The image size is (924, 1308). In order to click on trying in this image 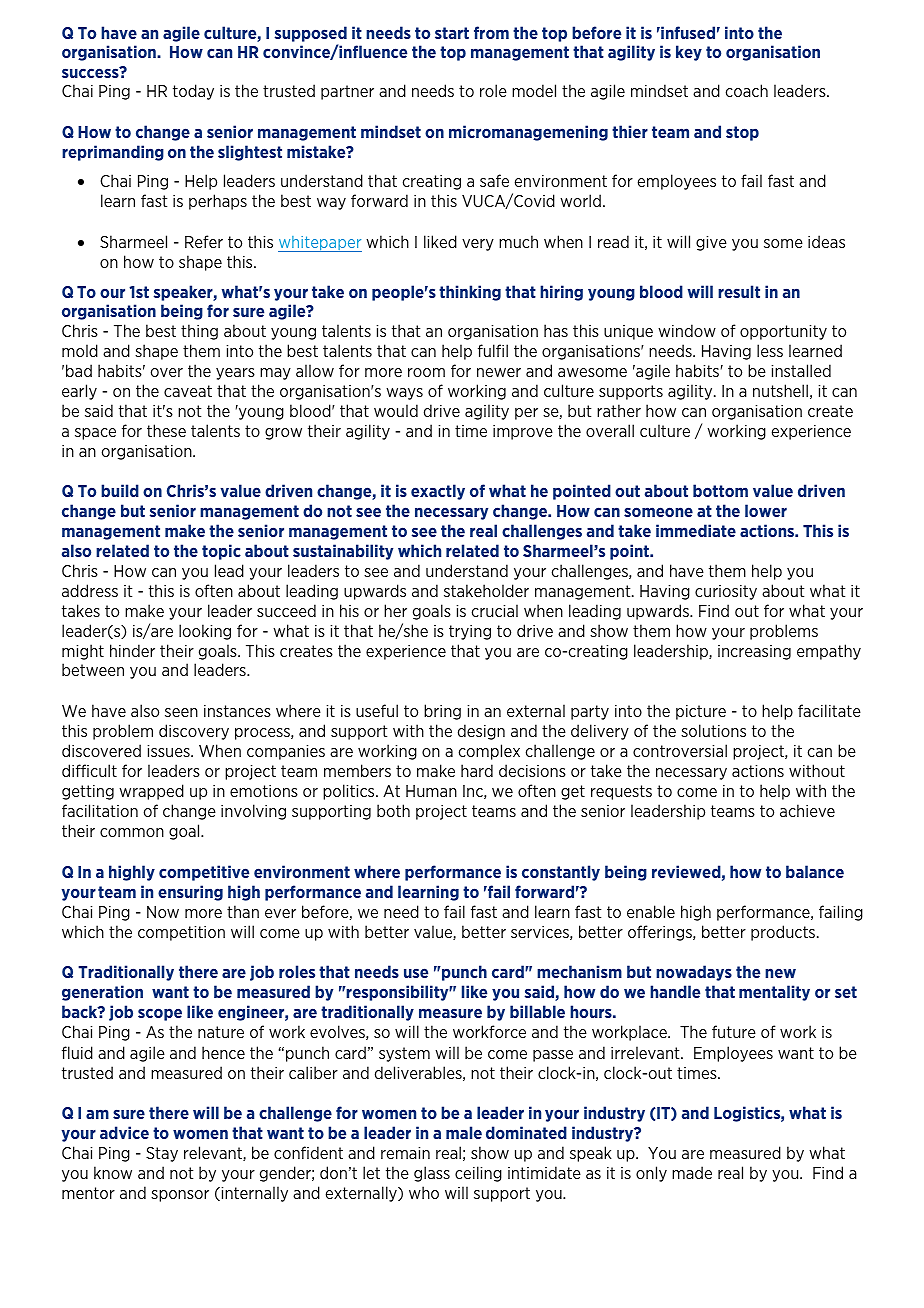, I will do `click(470, 632)`.
